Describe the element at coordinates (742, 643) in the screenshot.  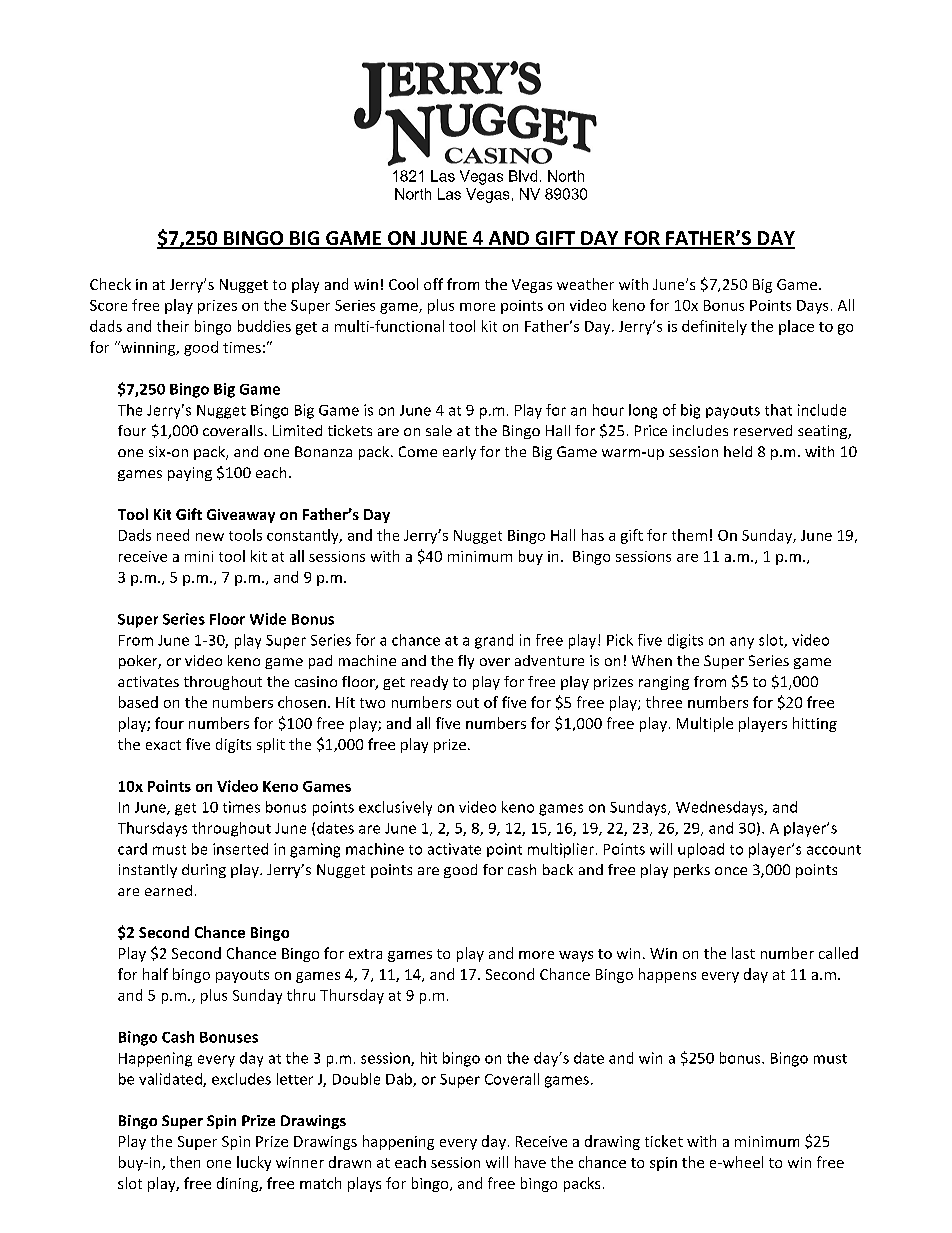
I see `any` at that location.
